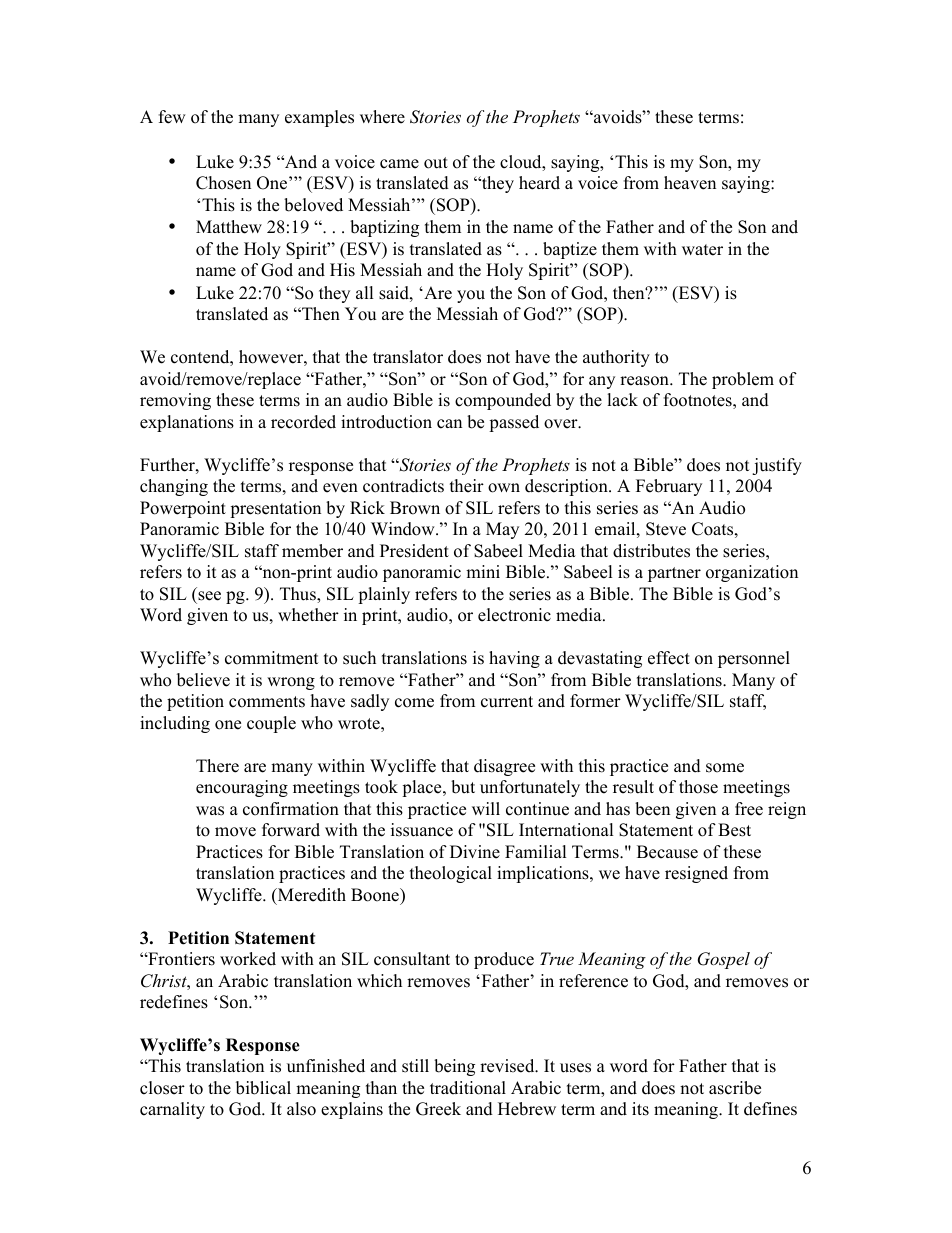 Image resolution: width=952 pixels, height=1233 pixels. I want to click on ascribe, so click(735, 1088).
